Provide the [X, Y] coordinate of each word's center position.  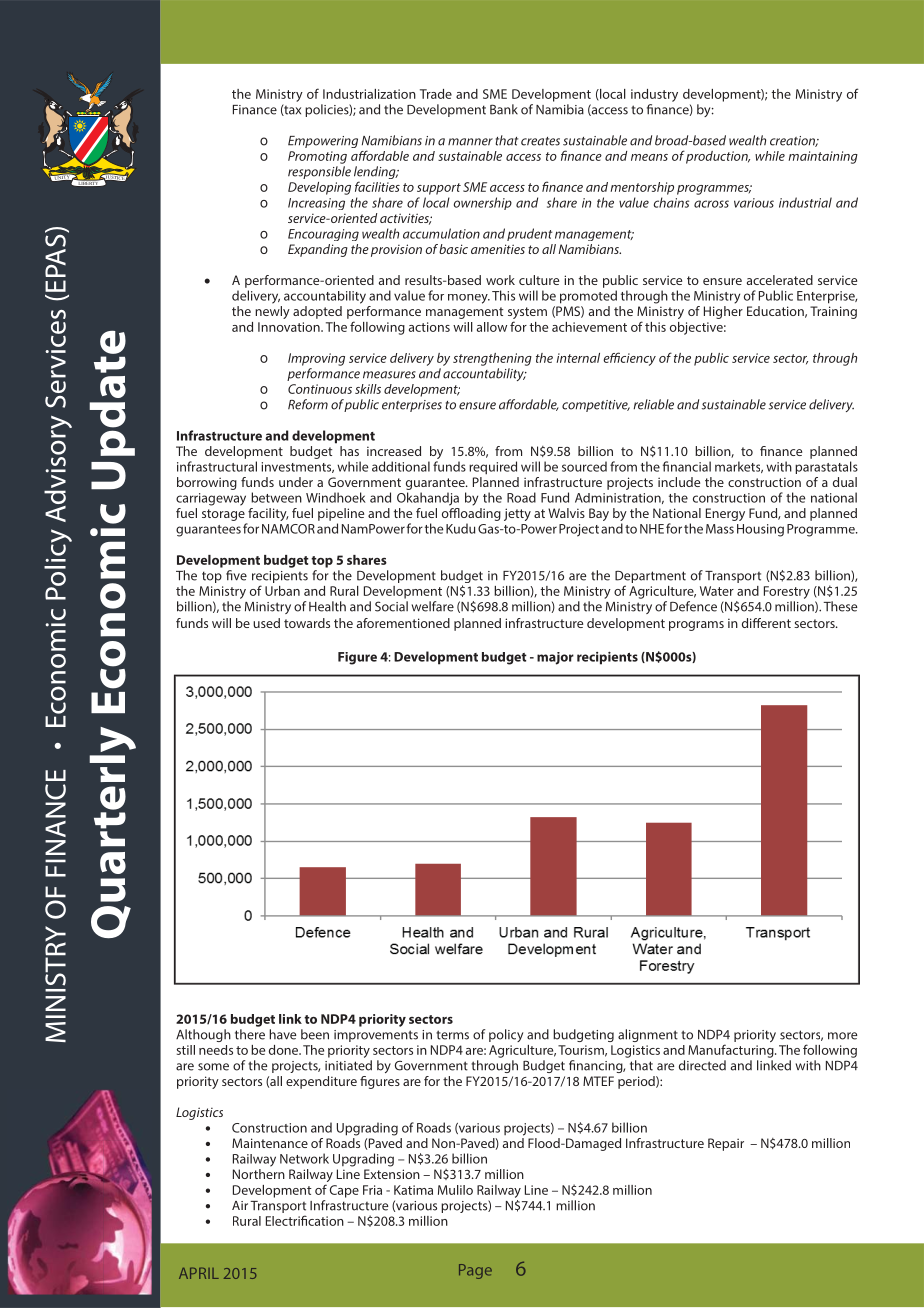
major [555, 658]
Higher [723, 312]
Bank [504, 109]
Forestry [787, 592]
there [250, 1034]
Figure [357, 658]
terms [452, 1035]
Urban [282, 591]
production [718, 157]
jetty [517, 514]
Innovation [290, 327]
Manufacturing [732, 1051]
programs [696, 626]
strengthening [492, 359]
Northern [259, 1174]
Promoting [317, 157]
